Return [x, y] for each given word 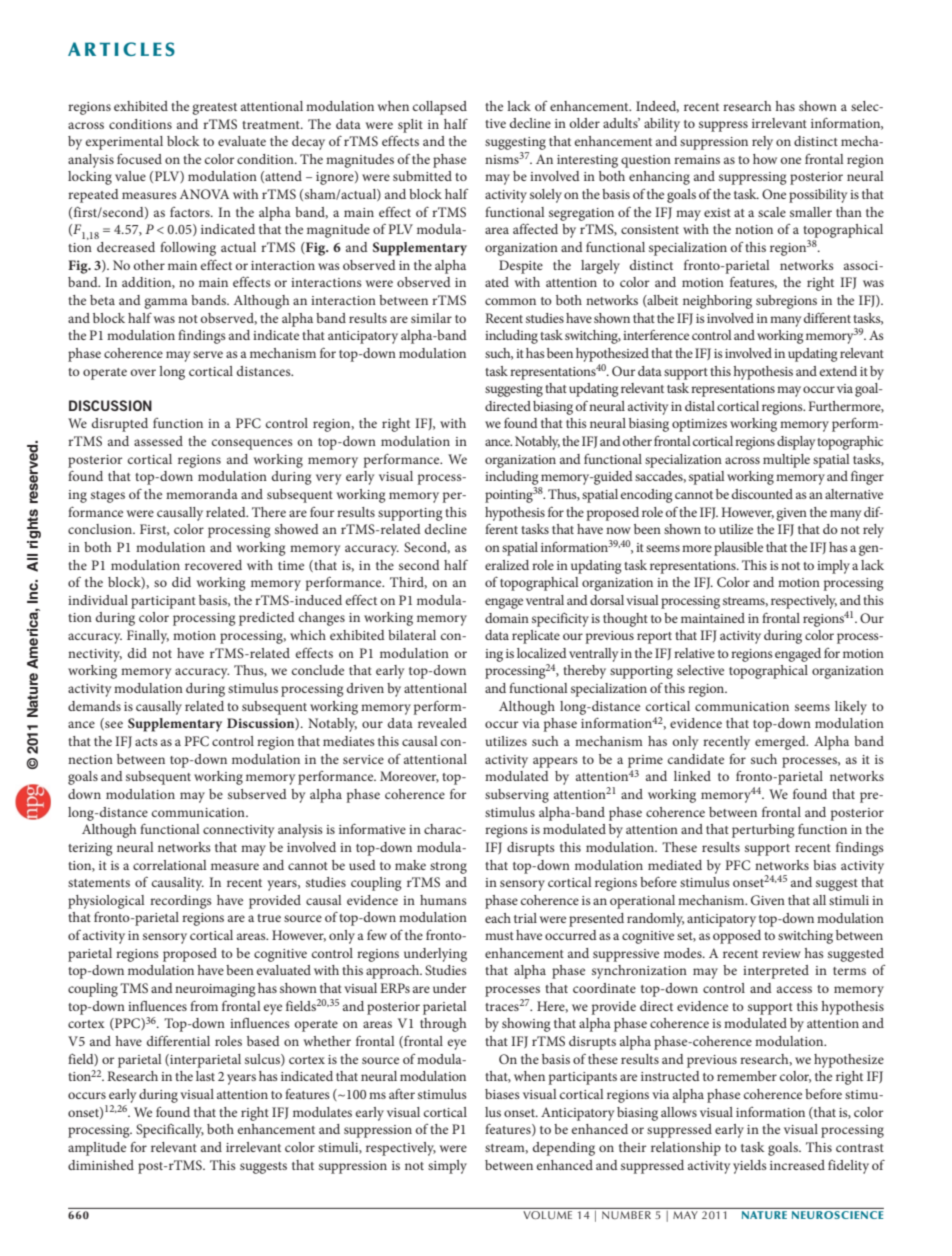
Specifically [170, 1131]
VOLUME [548, 1215]
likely [851, 708]
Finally [148, 637]
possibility [818, 196]
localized [542, 653]
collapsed [440, 108]
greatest [214, 109]
